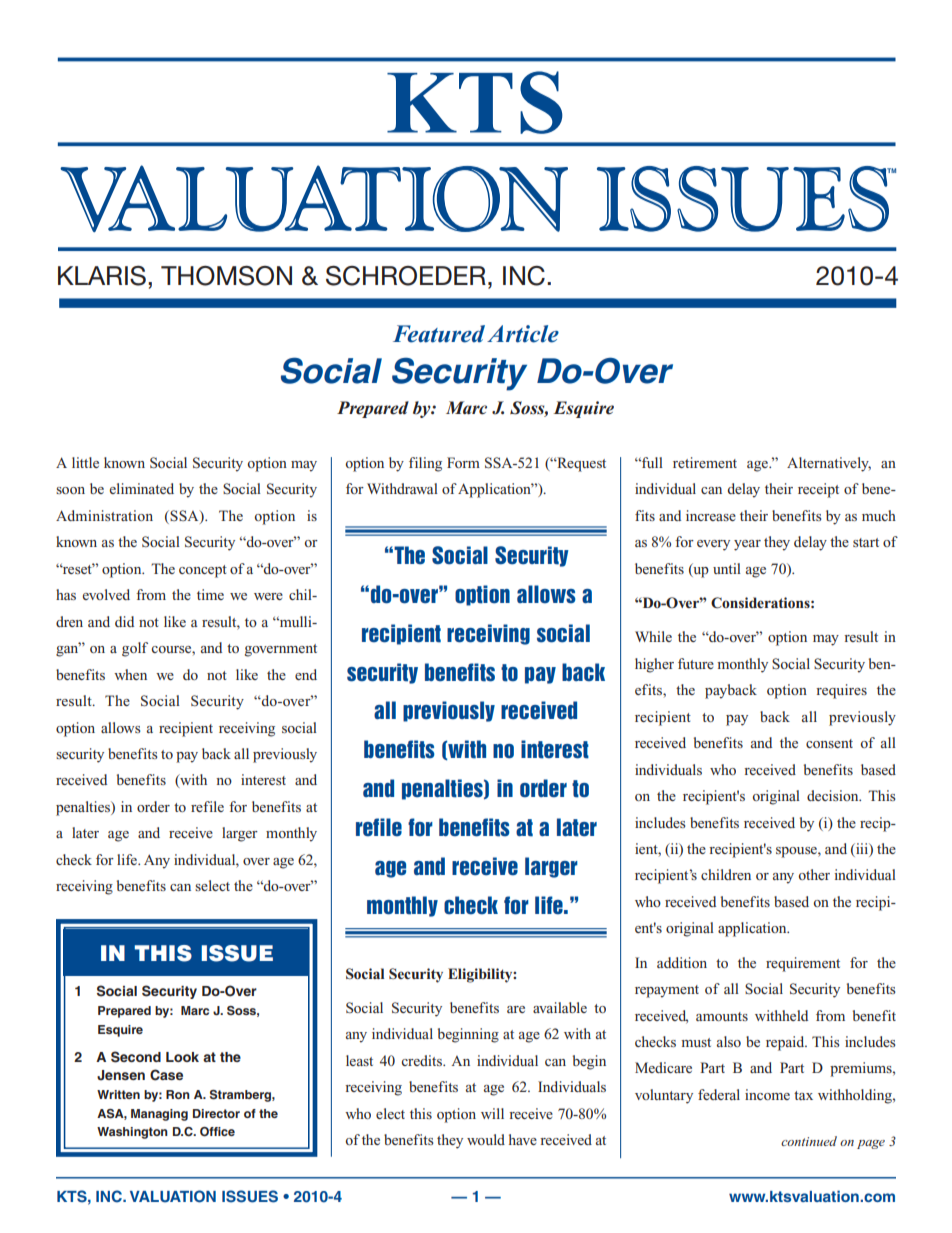 This screenshot has width=952, height=1233. What do you see at coordinates (523, 334) in the screenshot?
I see `Article` at bounding box center [523, 334].
